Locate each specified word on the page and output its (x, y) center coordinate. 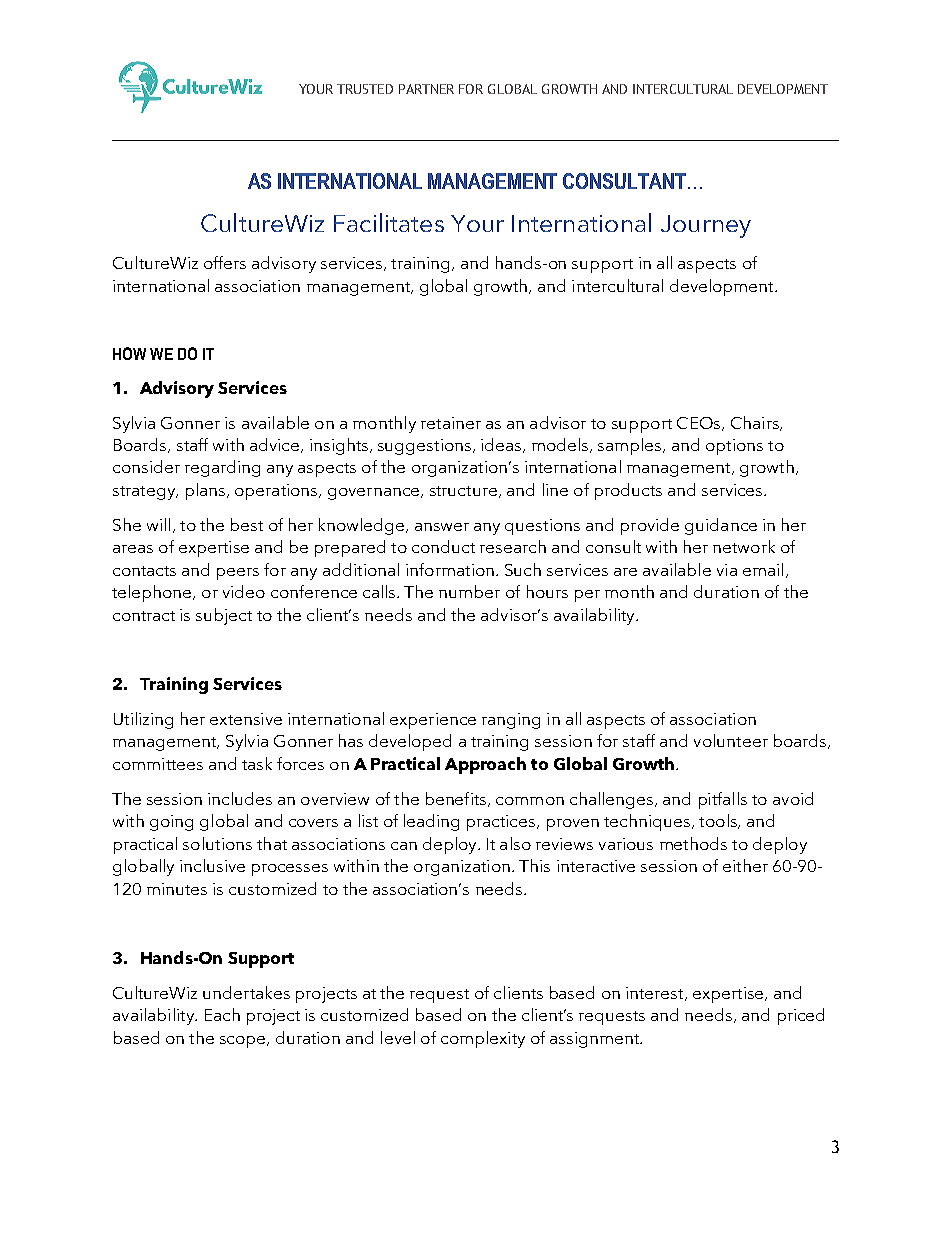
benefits (456, 798)
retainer (451, 423)
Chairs (756, 423)
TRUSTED (365, 89)
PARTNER (426, 89)
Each (222, 1014)
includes (240, 798)
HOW (129, 353)
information (450, 569)
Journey (706, 226)
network (744, 546)
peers (238, 574)
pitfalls (723, 800)
